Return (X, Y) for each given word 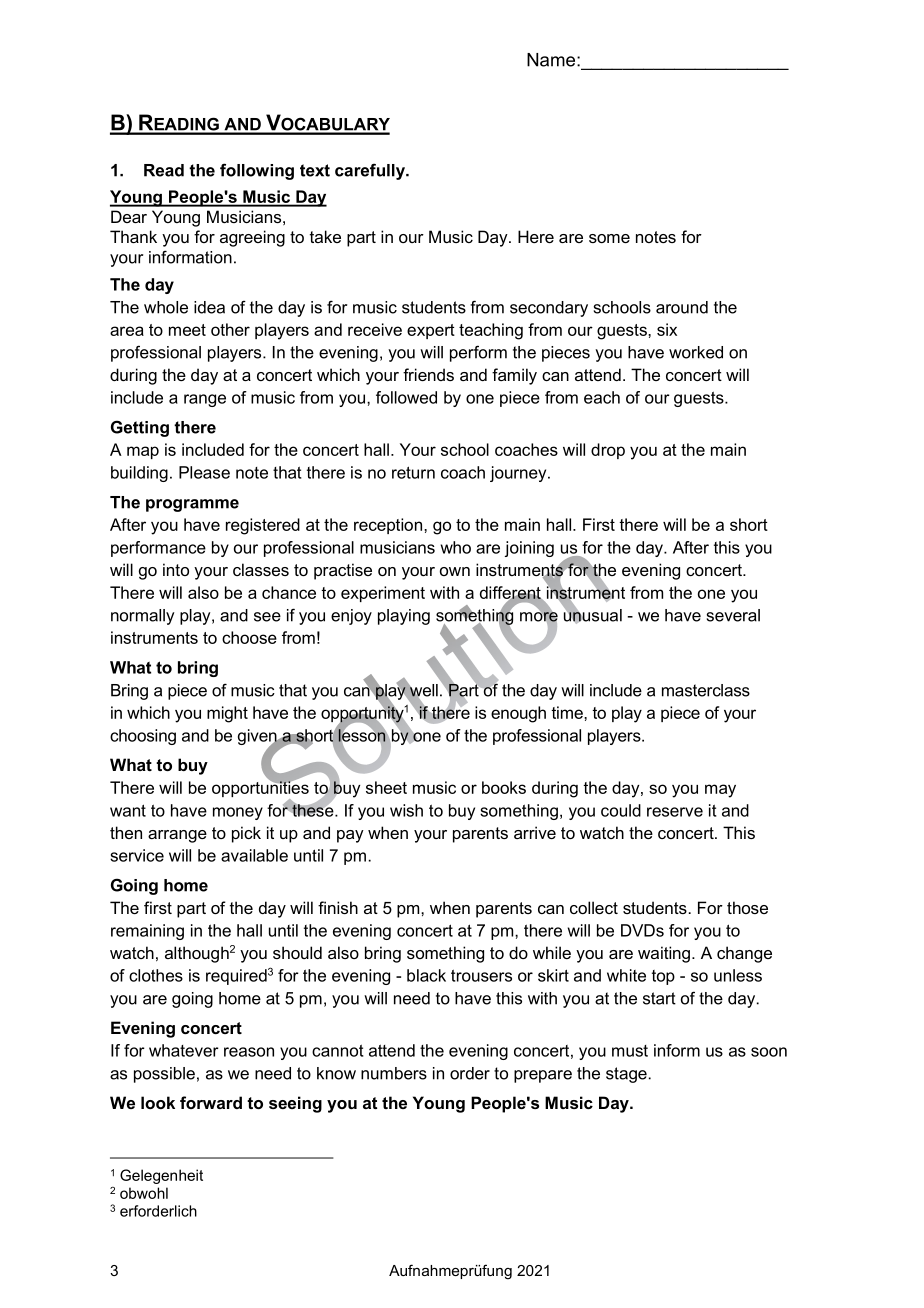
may (720, 791)
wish (406, 810)
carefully (371, 171)
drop (608, 451)
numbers (394, 1073)
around (682, 307)
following (257, 171)
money (238, 813)
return (413, 472)
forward (211, 1102)
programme (192, 505)
